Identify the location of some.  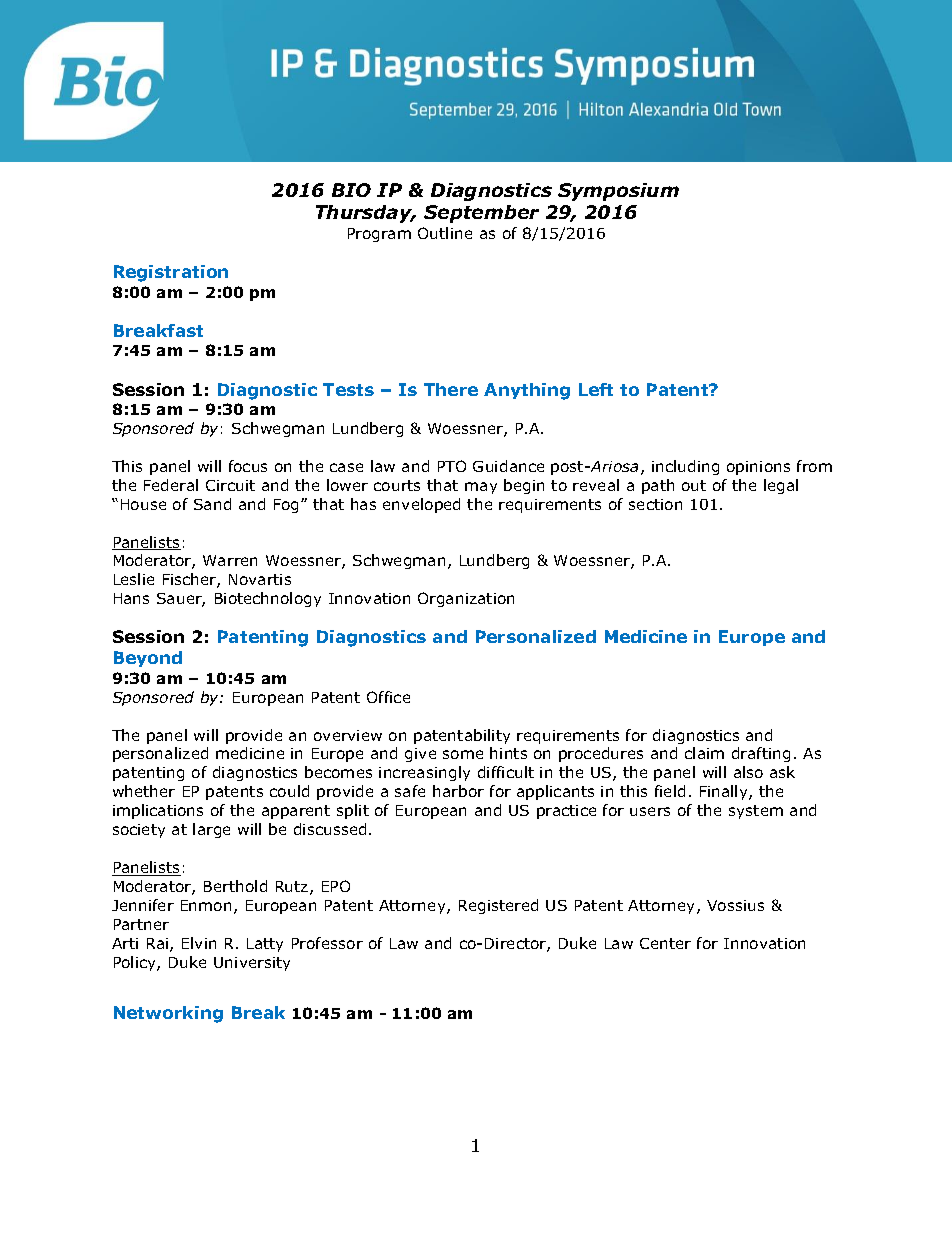
(463, 754).
